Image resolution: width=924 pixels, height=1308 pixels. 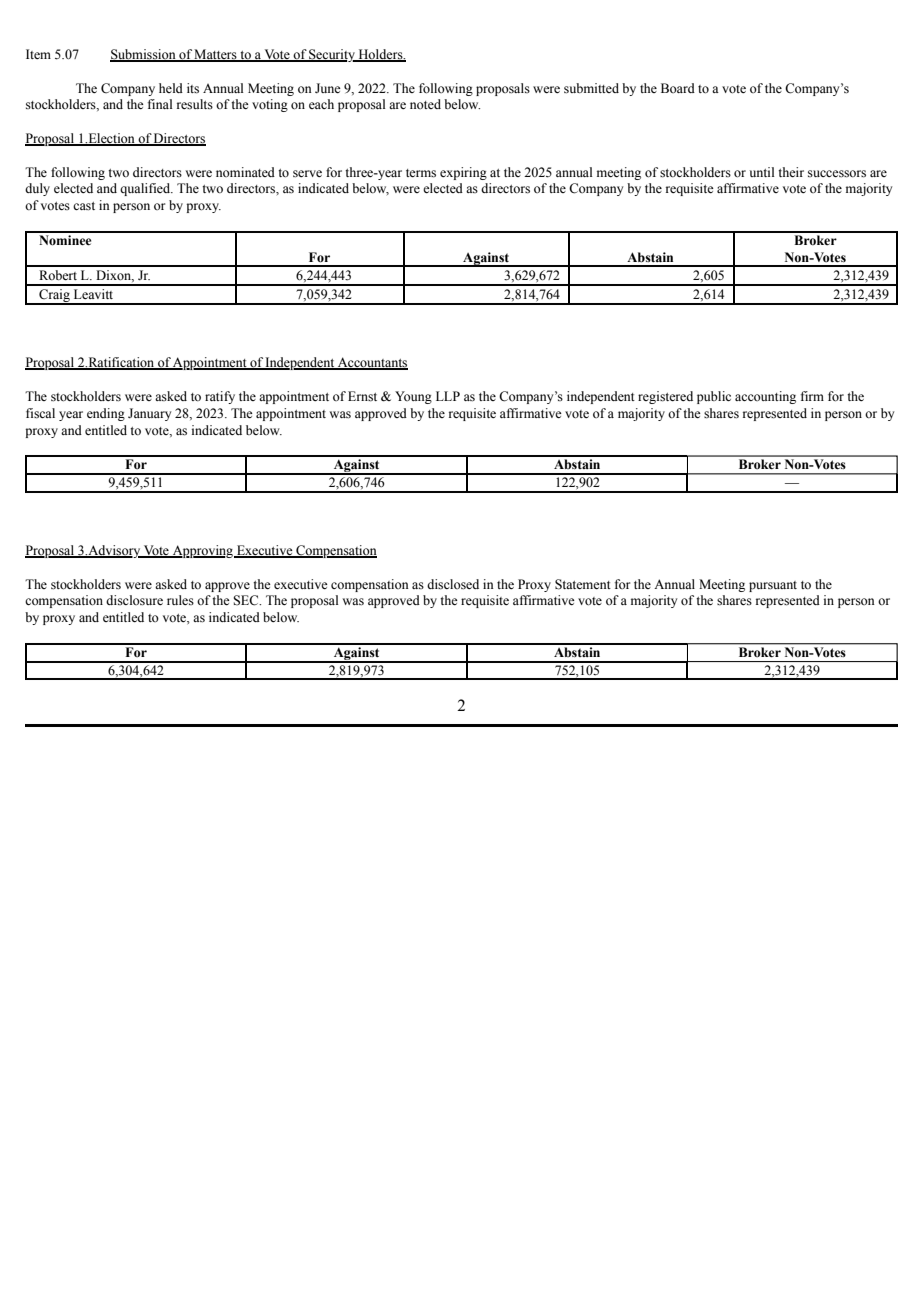 What do you see at coordinates (144, 55) in the screenshot?
I see `Submission` at bounding box center [144, 55].
